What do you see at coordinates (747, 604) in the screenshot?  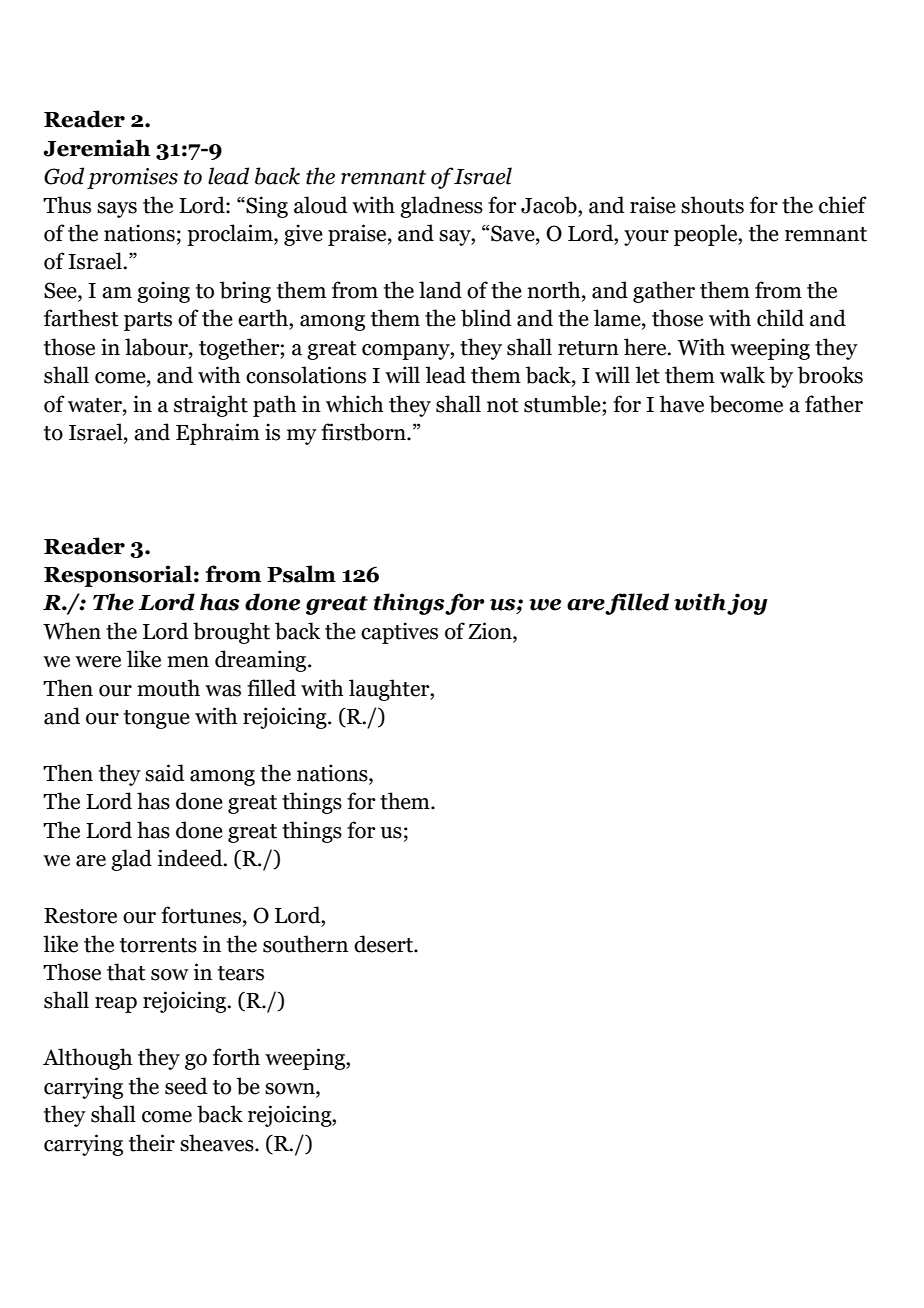 I see `joy` at bounding box center [747, 604].
